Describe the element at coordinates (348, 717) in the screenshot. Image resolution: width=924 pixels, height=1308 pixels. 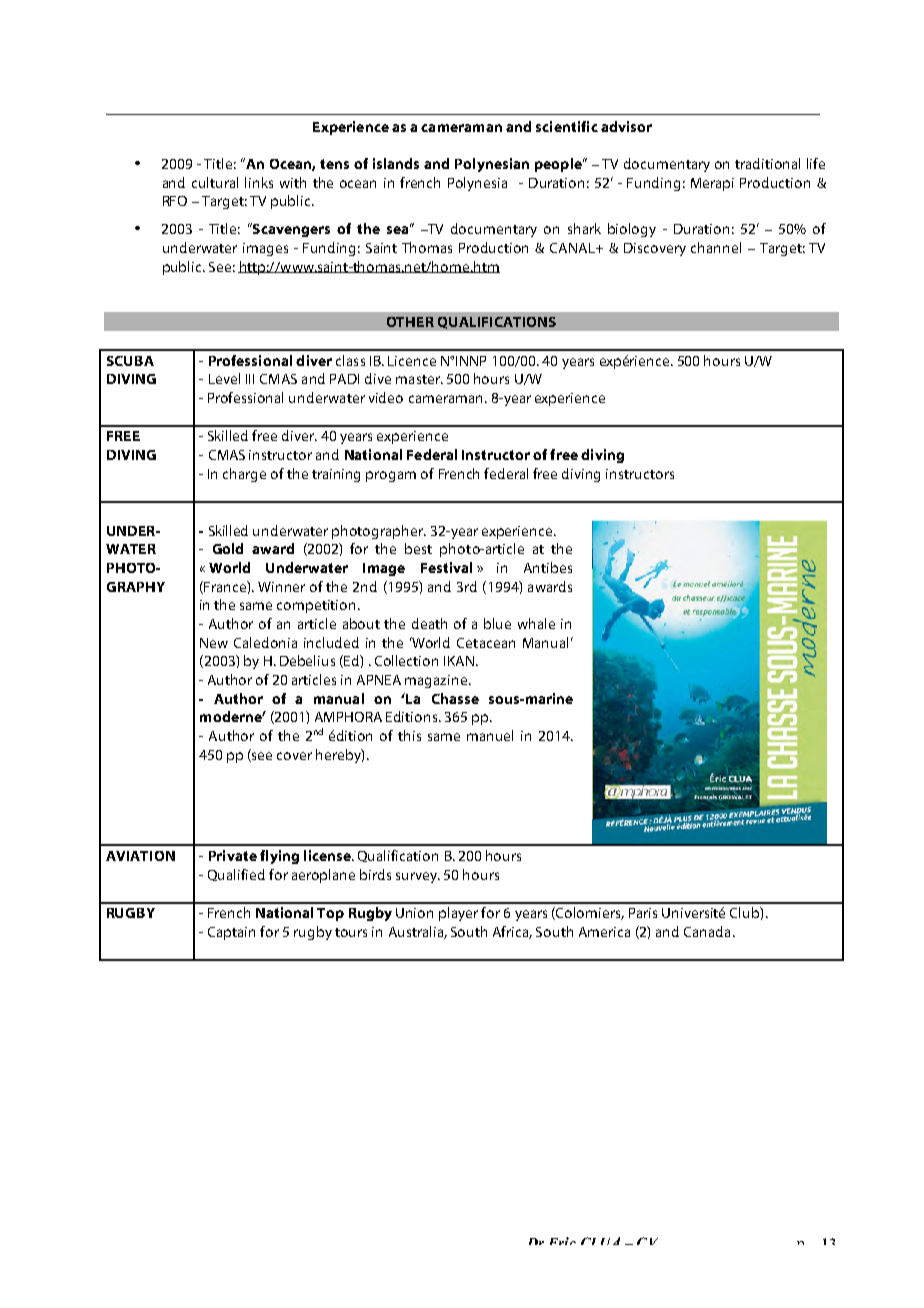
I see `AMPHORA` at that location.
